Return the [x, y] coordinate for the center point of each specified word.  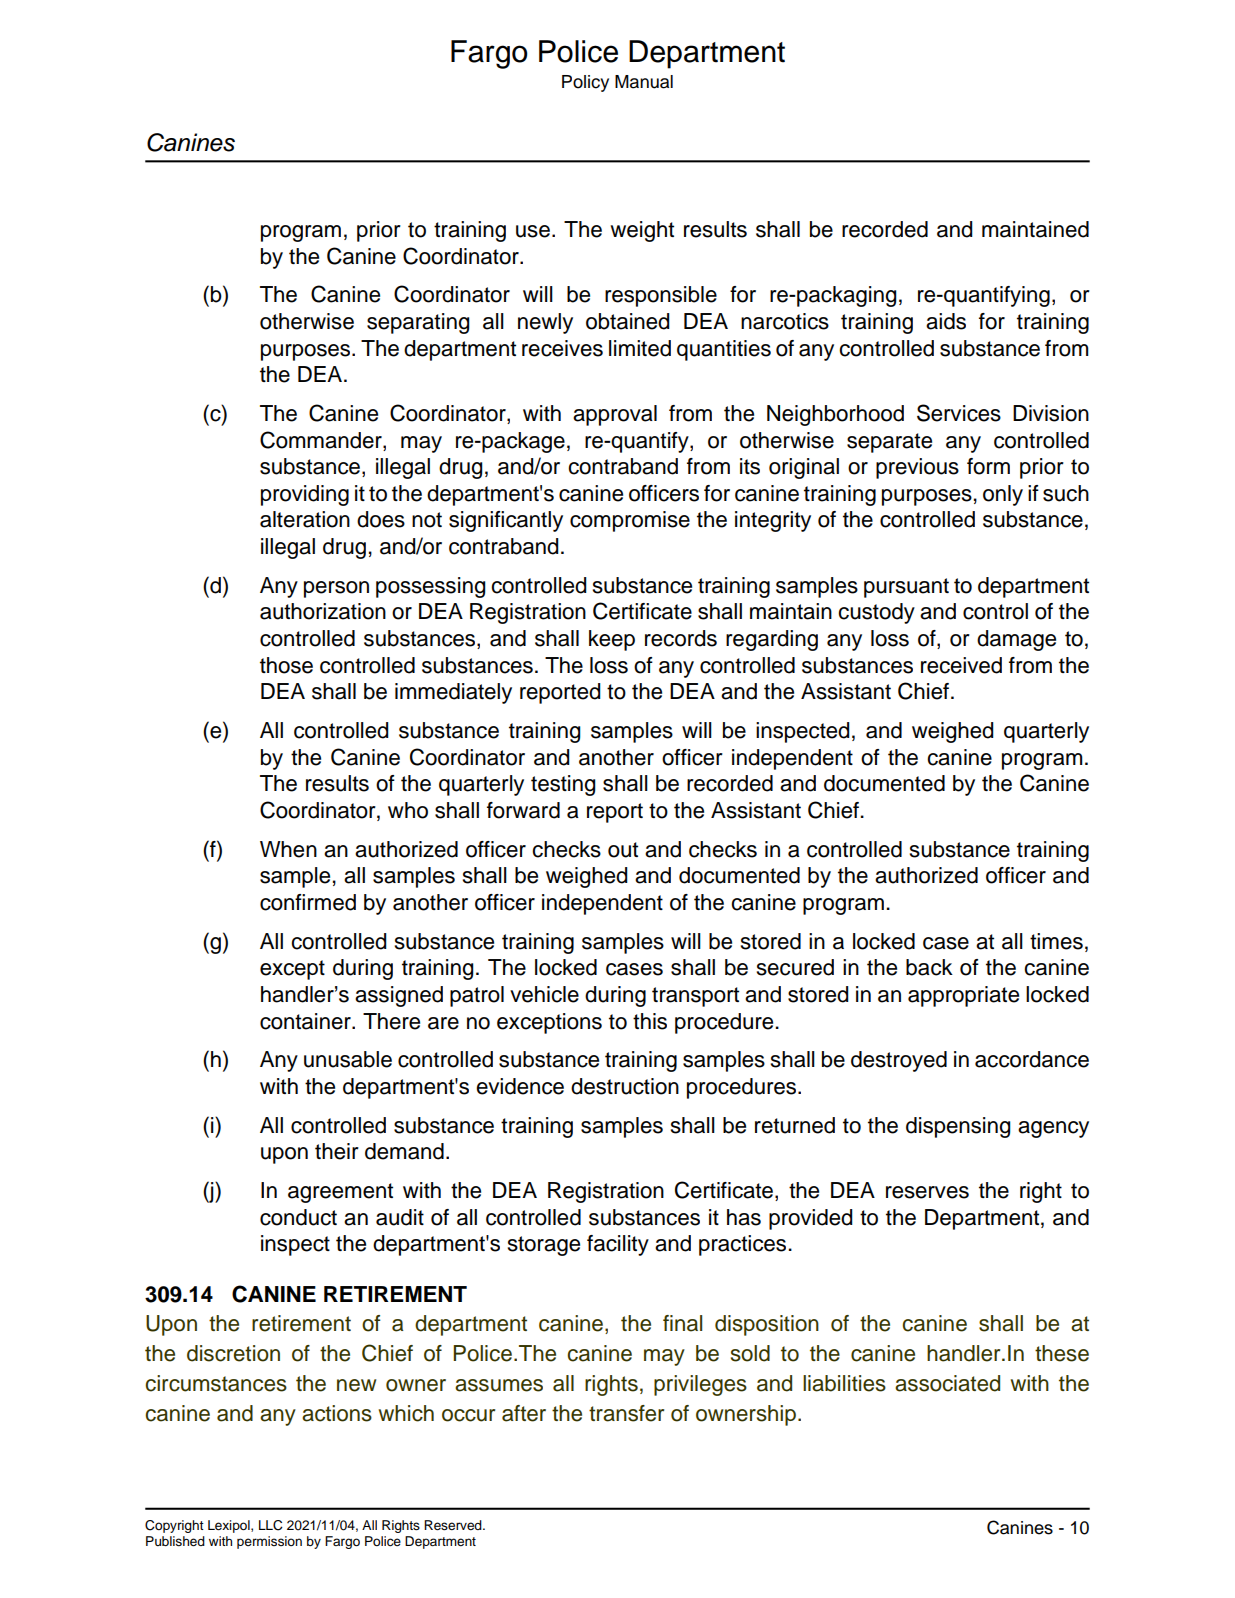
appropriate [963, 996]
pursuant [906, 588]
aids [946, 321]
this [650, 1021]
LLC [271, 1525]
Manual [644, 82]
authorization [323, 611]
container [306, 1021]
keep [612, 640]
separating [418, 323]
